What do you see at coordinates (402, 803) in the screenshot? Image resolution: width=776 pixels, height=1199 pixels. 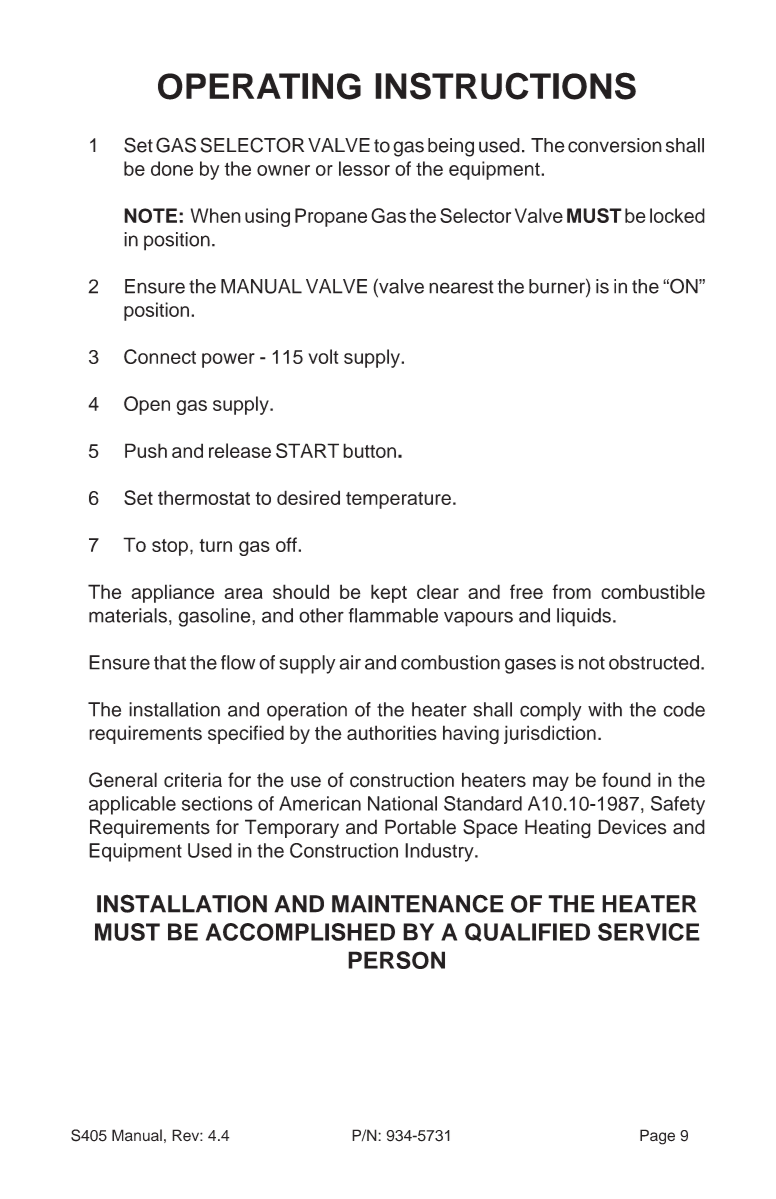 I see `National` at bounding box center [402, 803].
